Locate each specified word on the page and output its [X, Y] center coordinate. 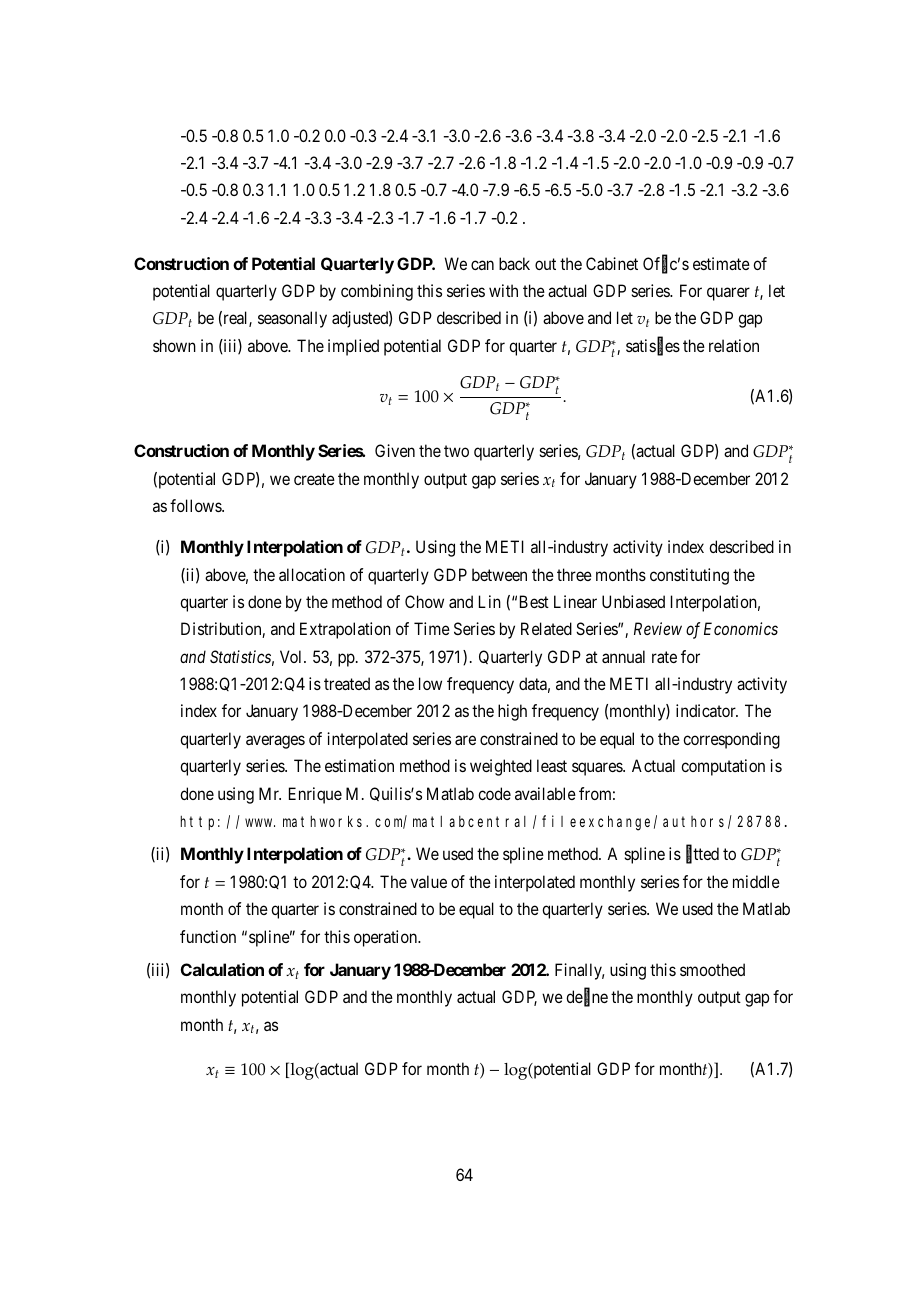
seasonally [292, 319]
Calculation [222, 969]
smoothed [712, 969]
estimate [721, 263]
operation [387, 938]
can [482, 265]
